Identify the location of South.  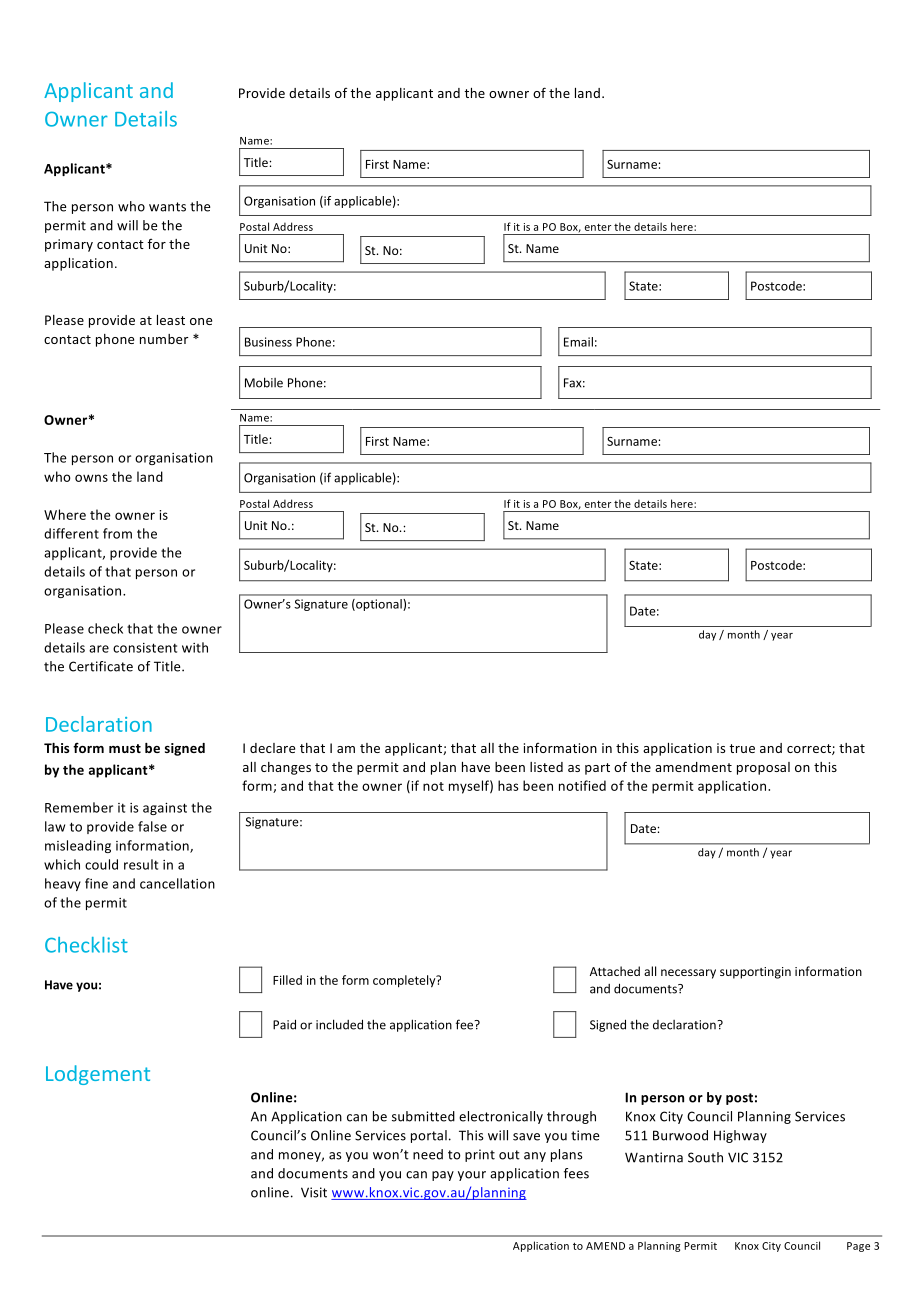
(705, 1157).
